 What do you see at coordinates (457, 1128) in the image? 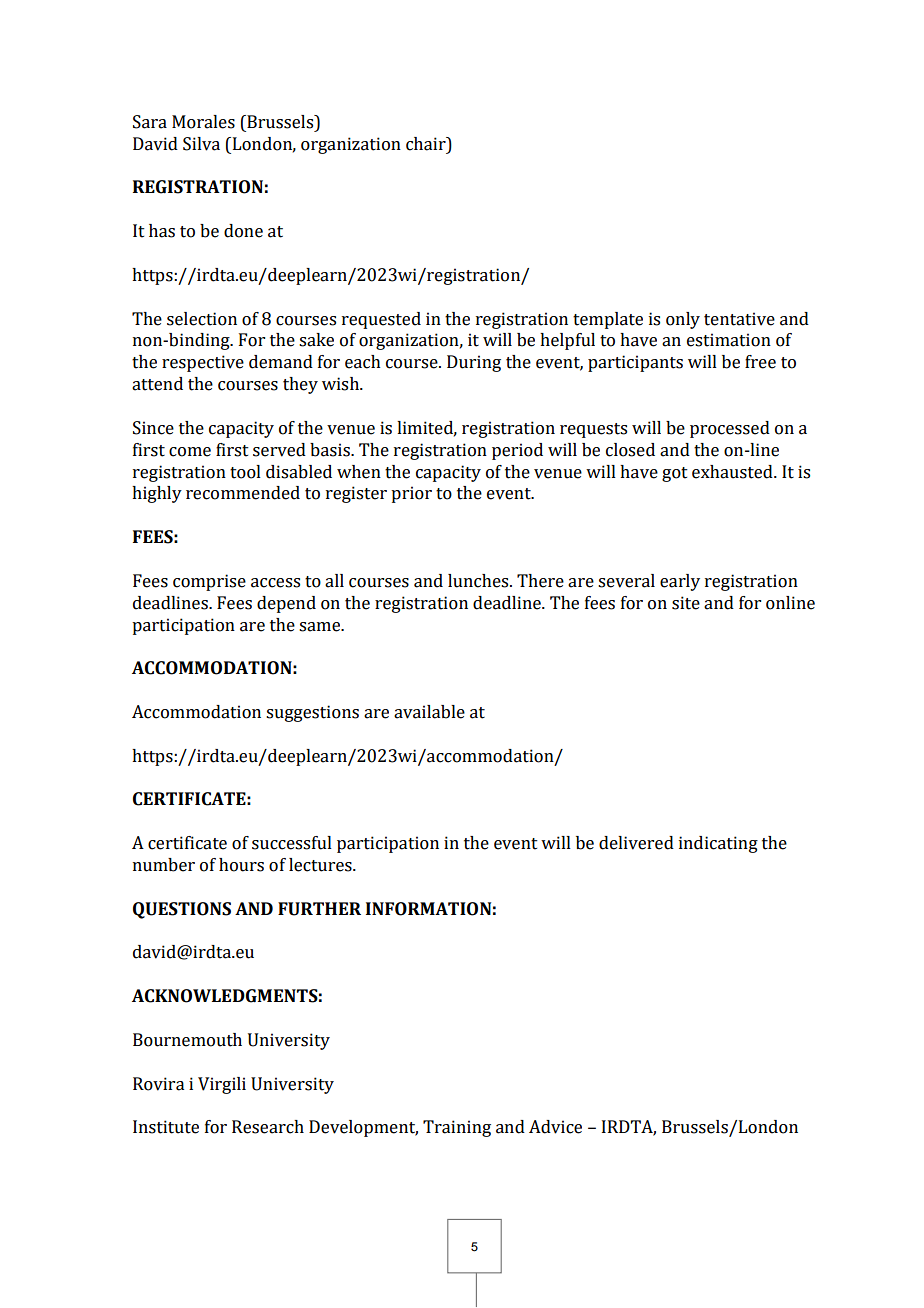
I see `Training` at bounding box center [457, 1128].
